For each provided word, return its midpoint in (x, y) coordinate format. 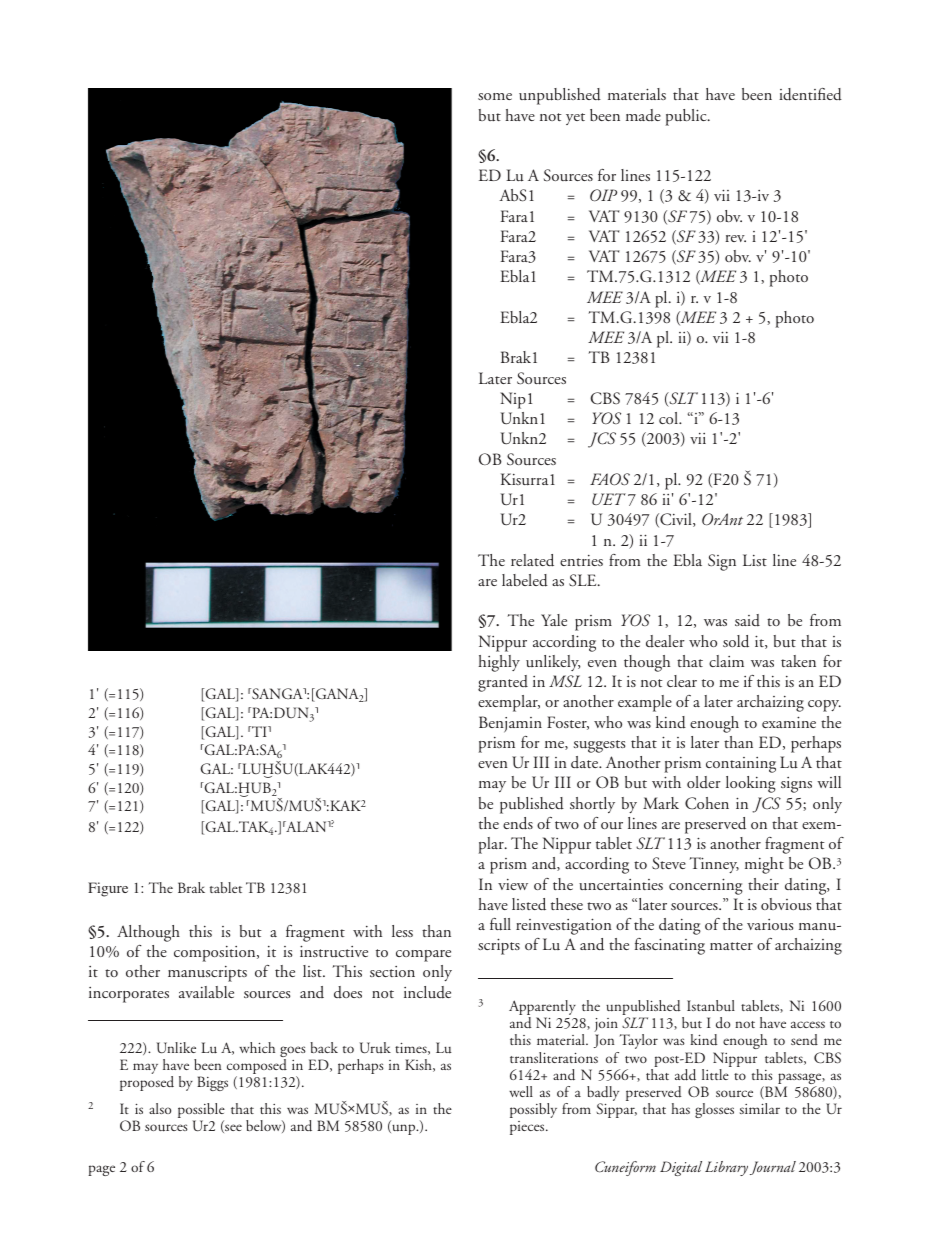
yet (575, 119)
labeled (525, 580)
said (747, 620)
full (500, 924)
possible (201, 1112)
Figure (108, 889)
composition (216, 954)
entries (581, 560)
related (532, 560)
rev (735, 238)
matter (731, 946)
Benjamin (510, 724)
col (669, 418)
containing (741, 765)
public (687, 117)
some (495, 96)
